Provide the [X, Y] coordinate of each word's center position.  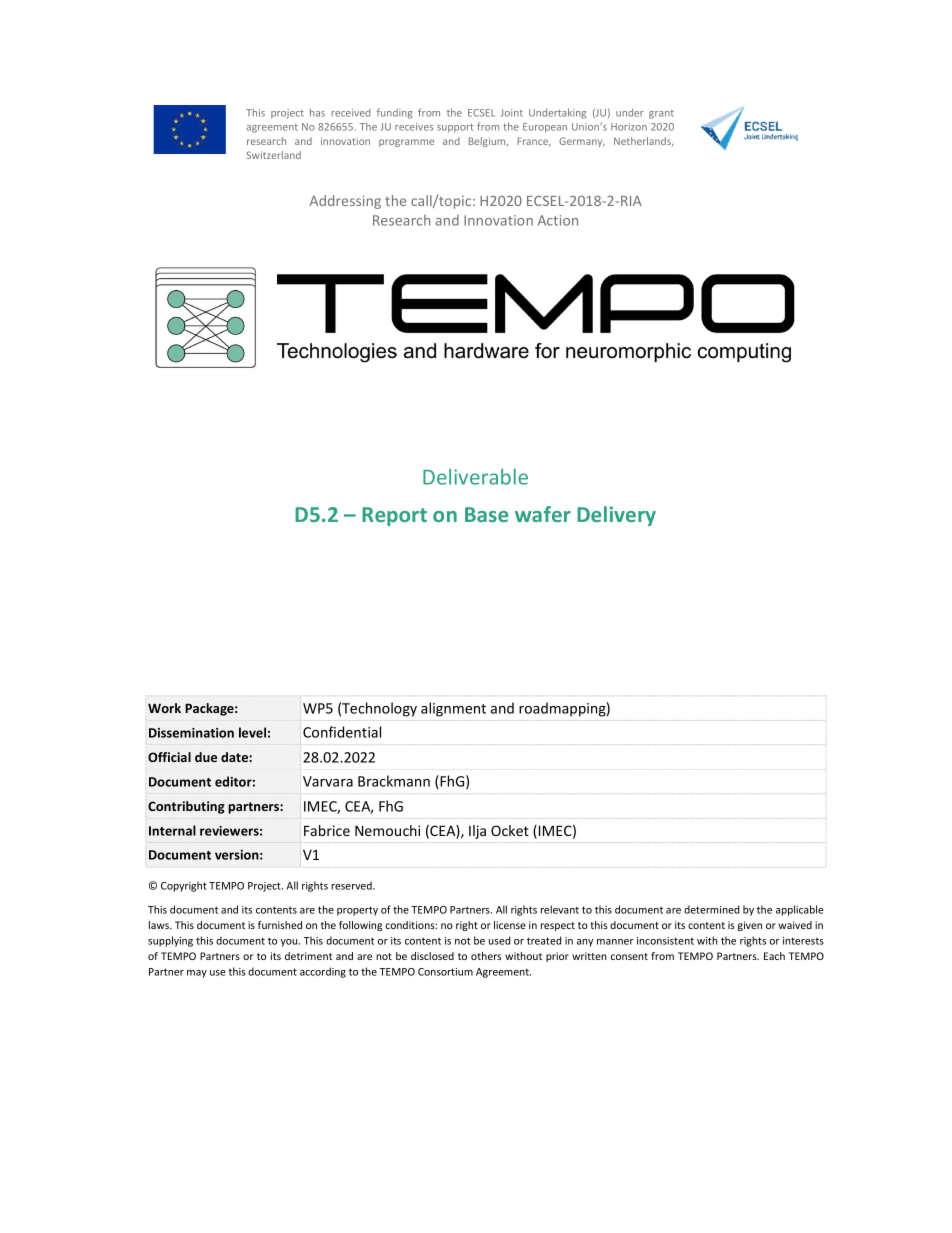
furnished [280, 925]
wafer [543, 514]
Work [164, 708]
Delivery [616, 516]
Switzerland [274, 155]
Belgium [488, 142]
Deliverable [475, 476]
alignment [453, 709]
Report [394, 516]
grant [661, 114]
